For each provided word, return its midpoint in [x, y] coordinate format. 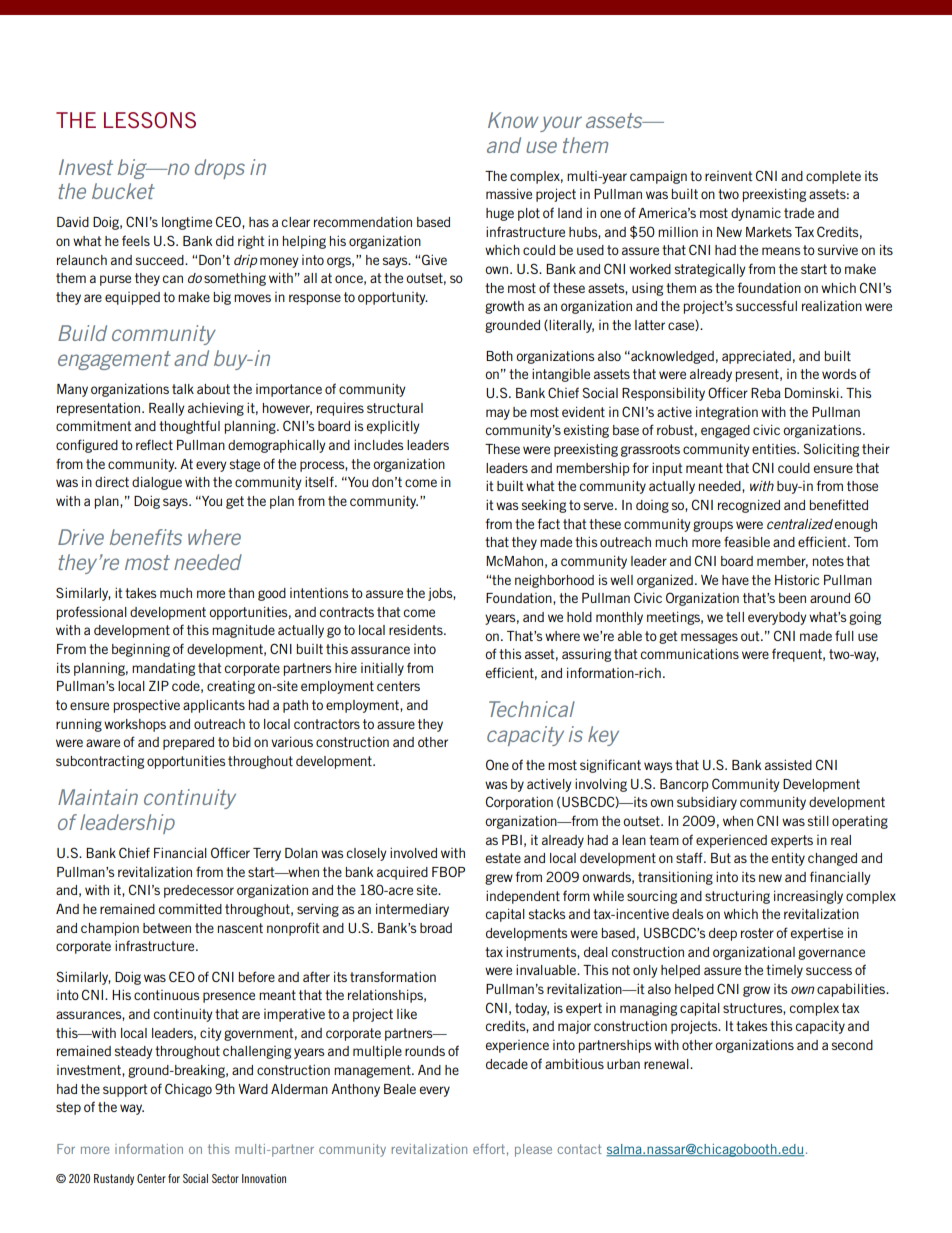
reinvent [729, 176]
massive [509, 193]
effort [489, 1149]
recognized [749, 506]
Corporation [519, 803]
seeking [544, 506]
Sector [225, 1178]
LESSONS [150, 120]
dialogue [157, 483]
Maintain [98, 797]
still [818, 821]
